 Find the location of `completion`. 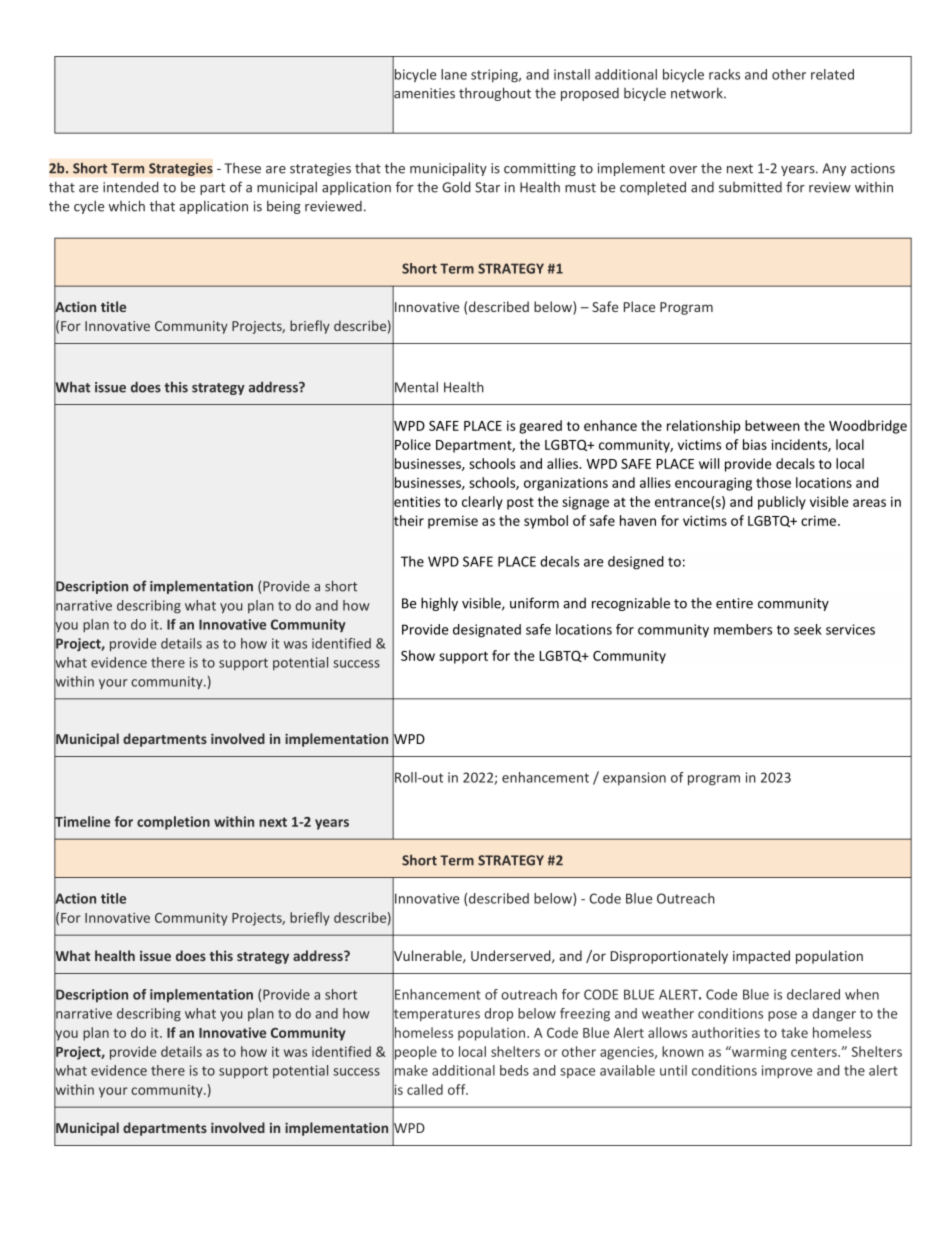

completion is located at coordinates (173, 823).
